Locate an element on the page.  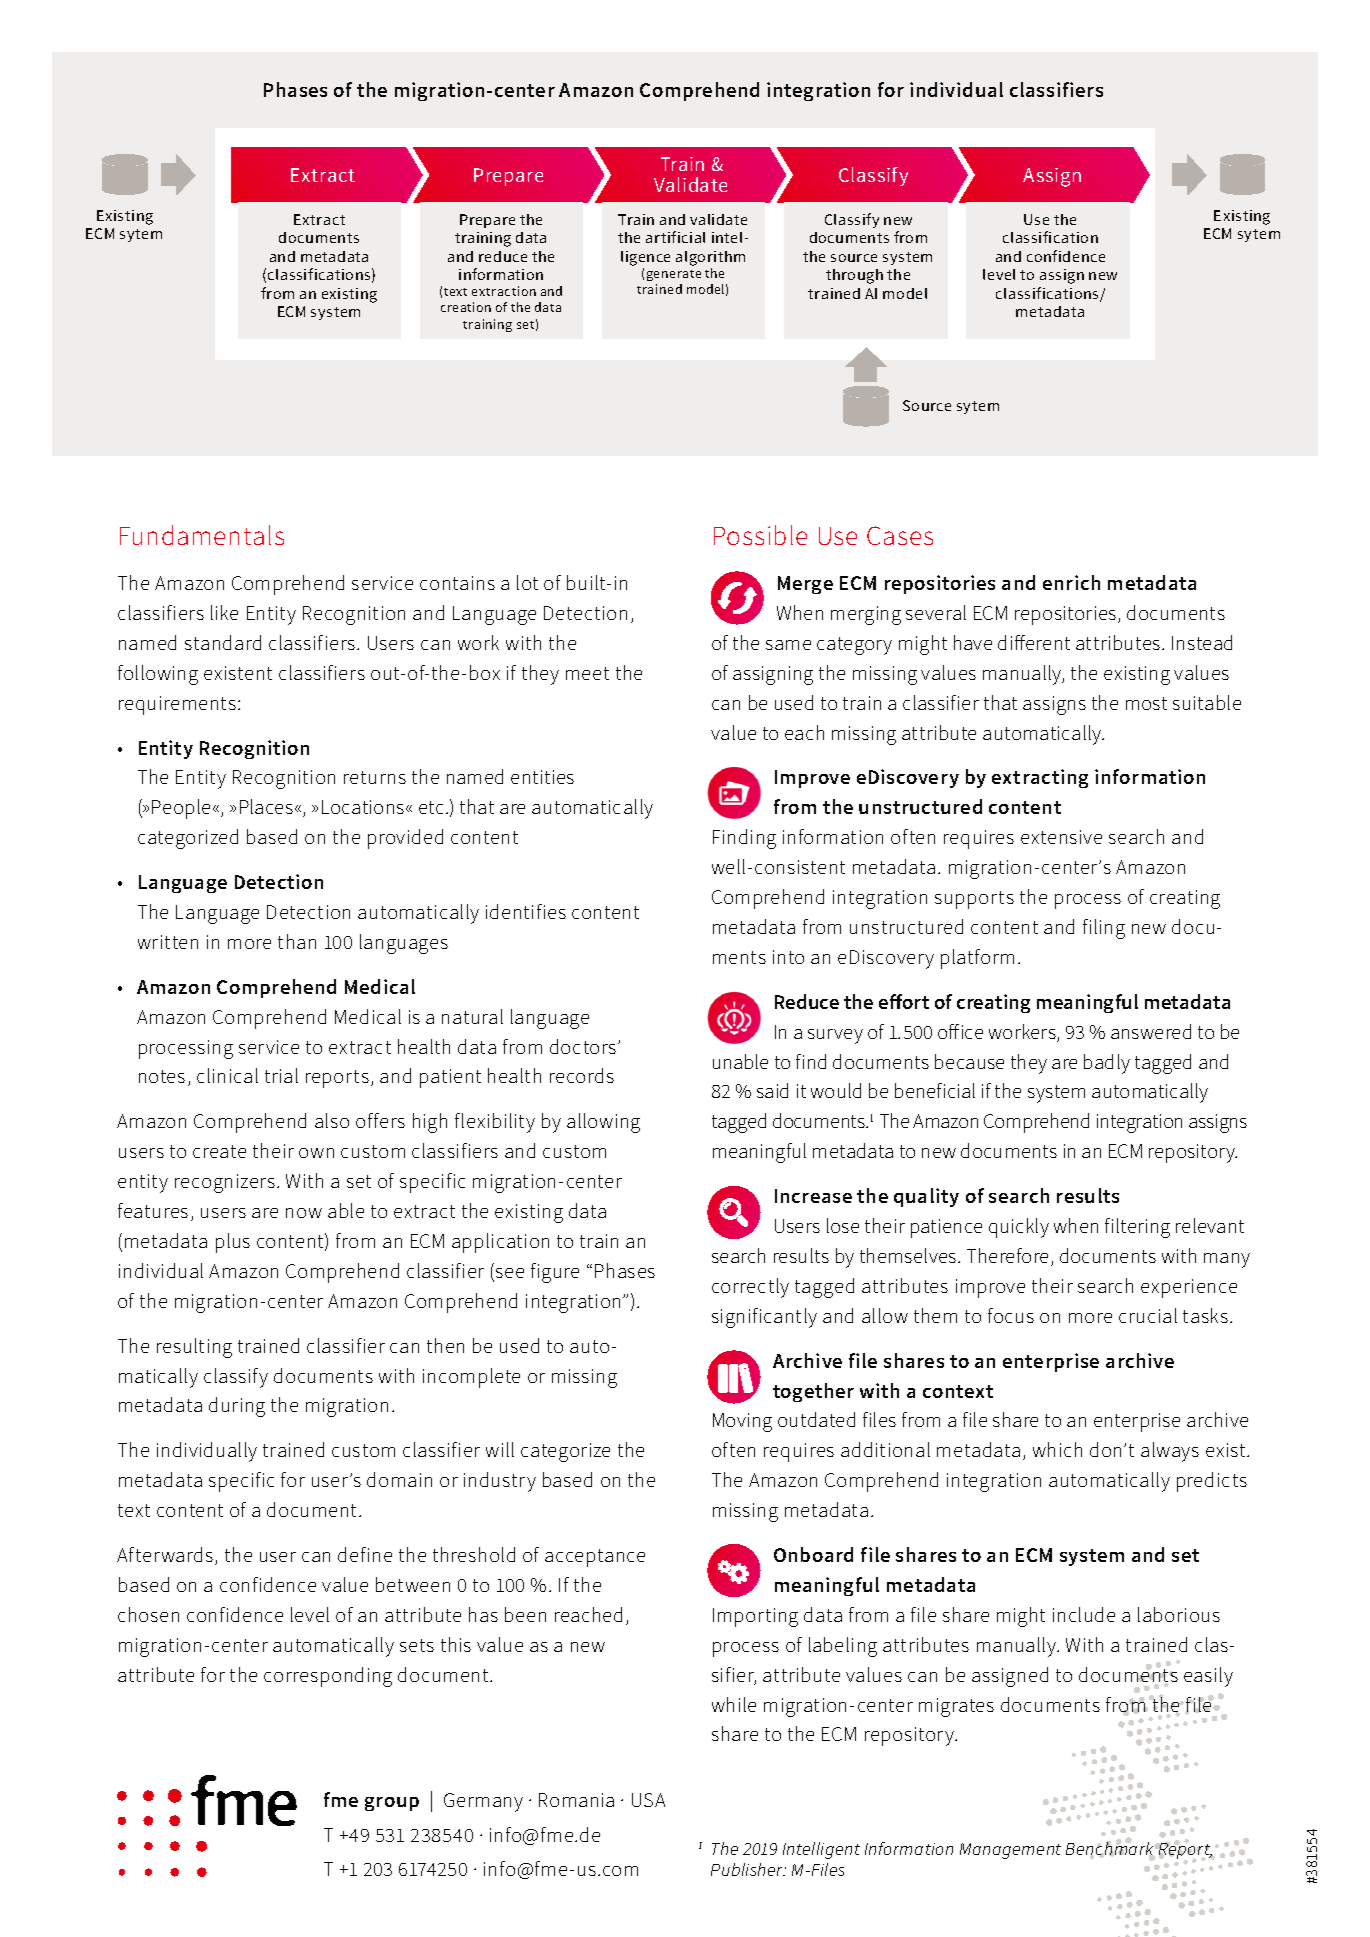
through is located at coordinates (854, 276).
